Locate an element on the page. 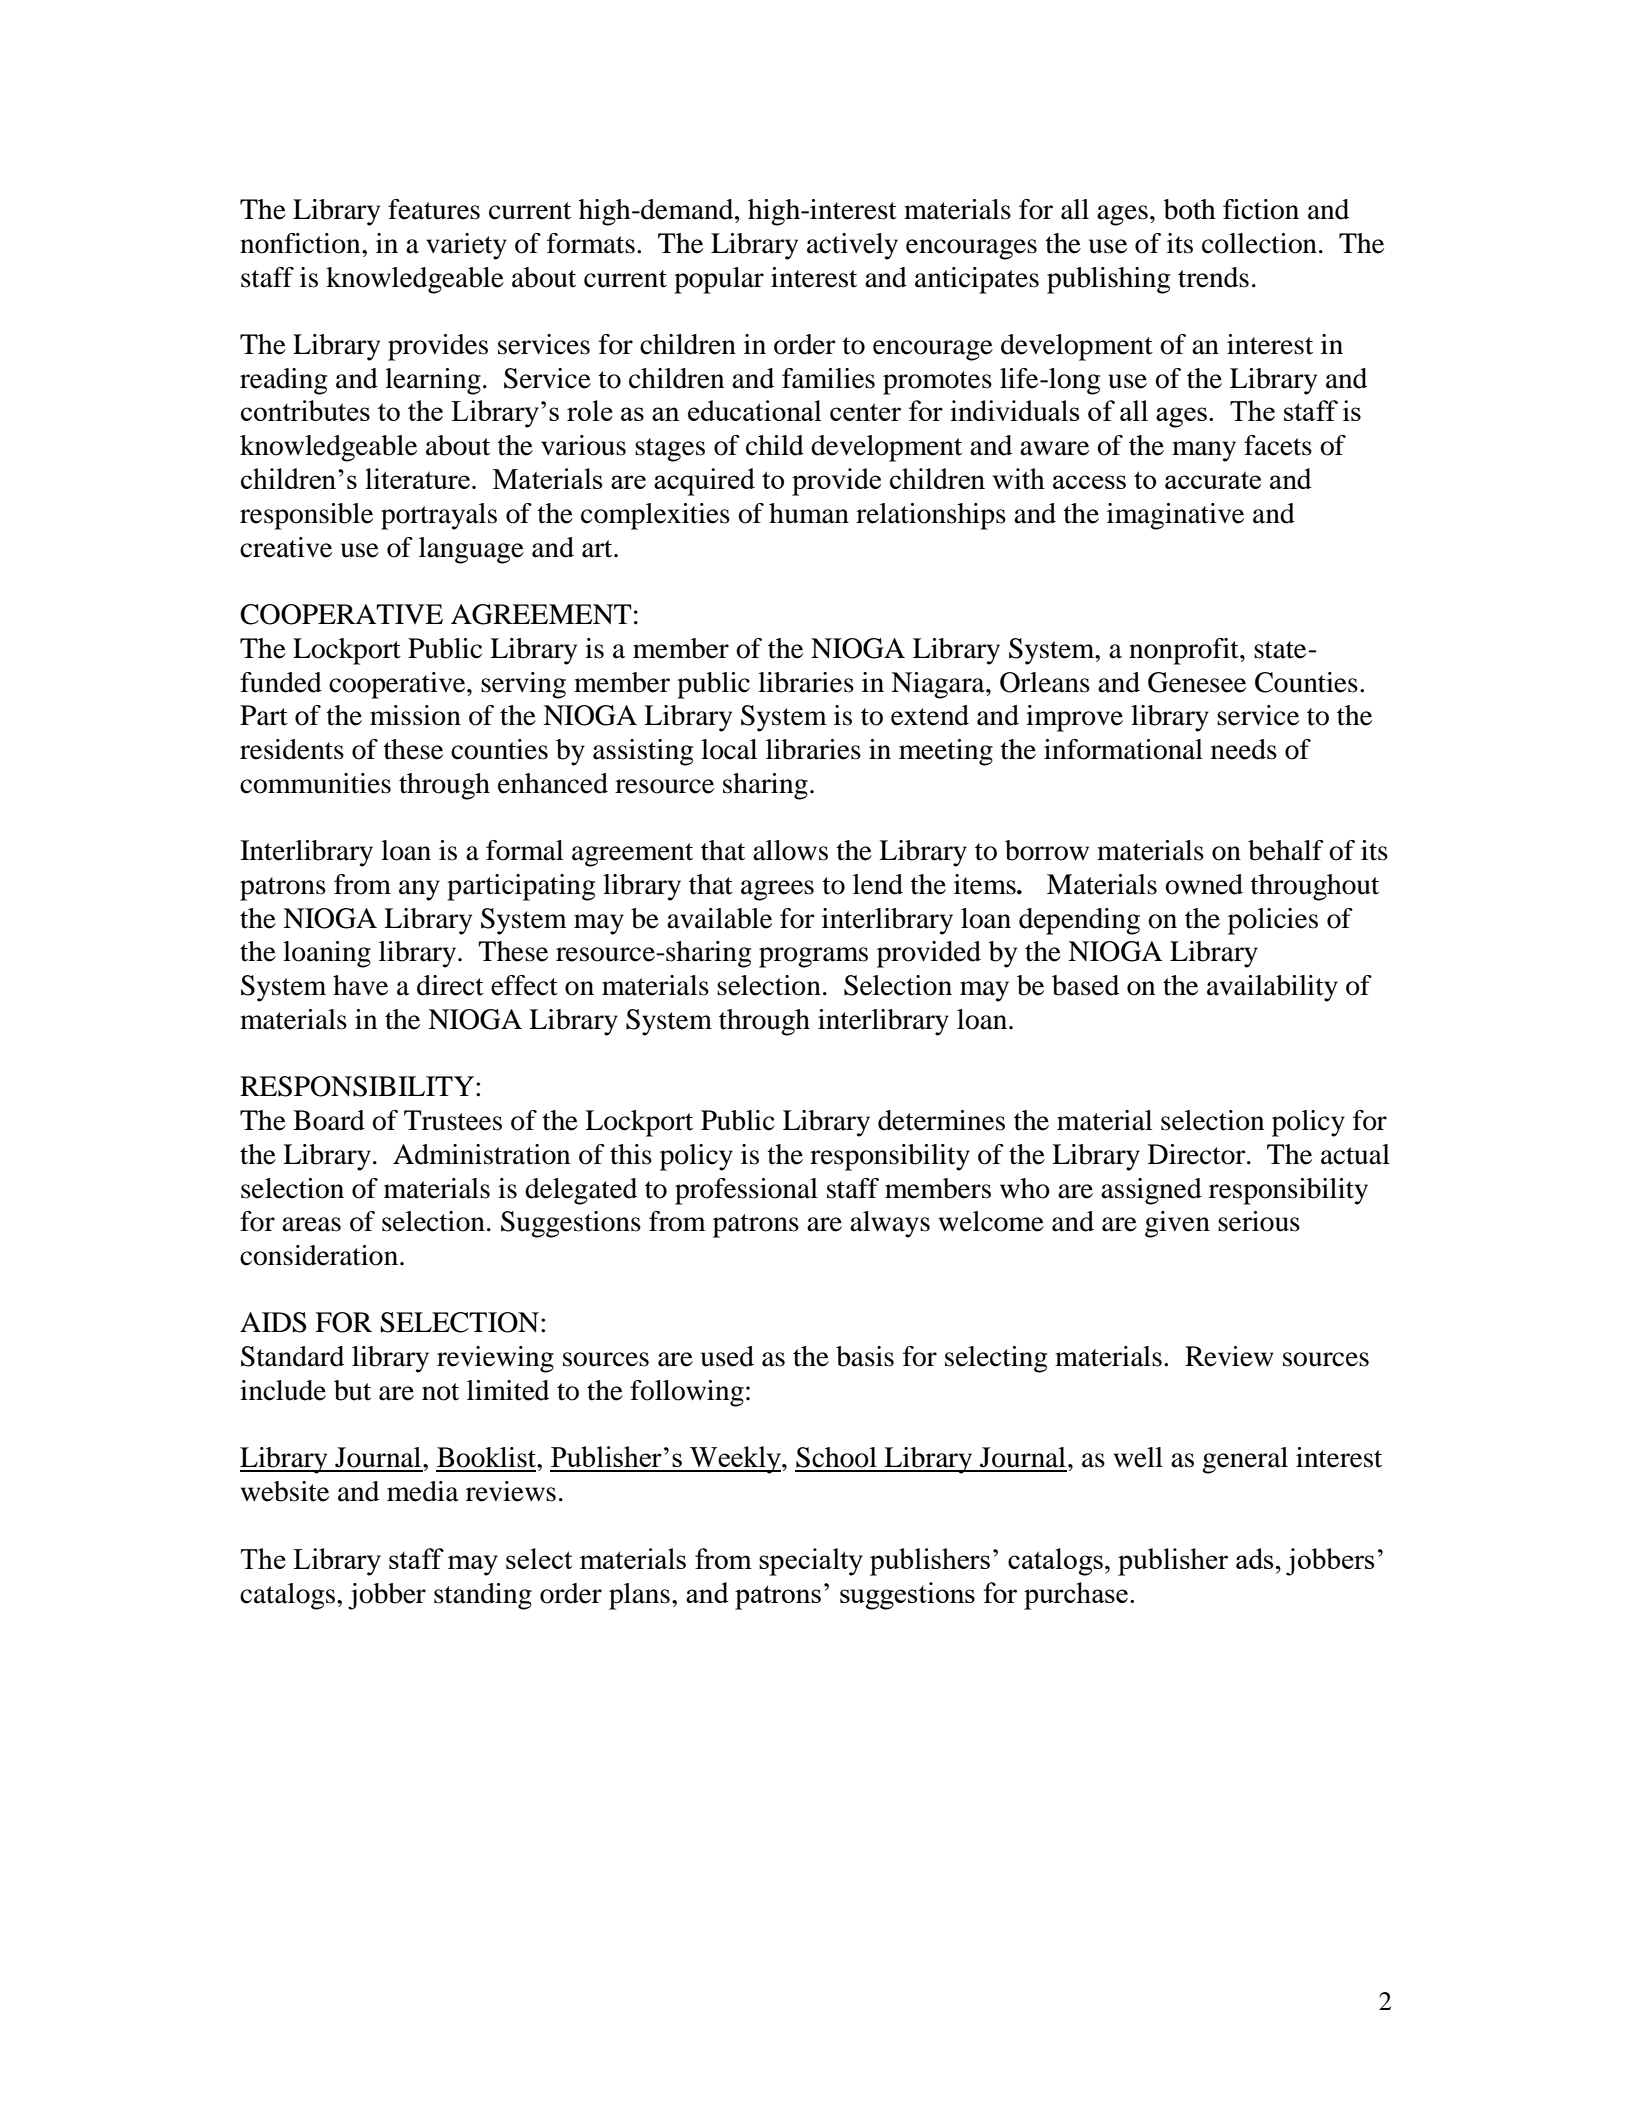  imaginative is located at coordinates (1175, 516).
